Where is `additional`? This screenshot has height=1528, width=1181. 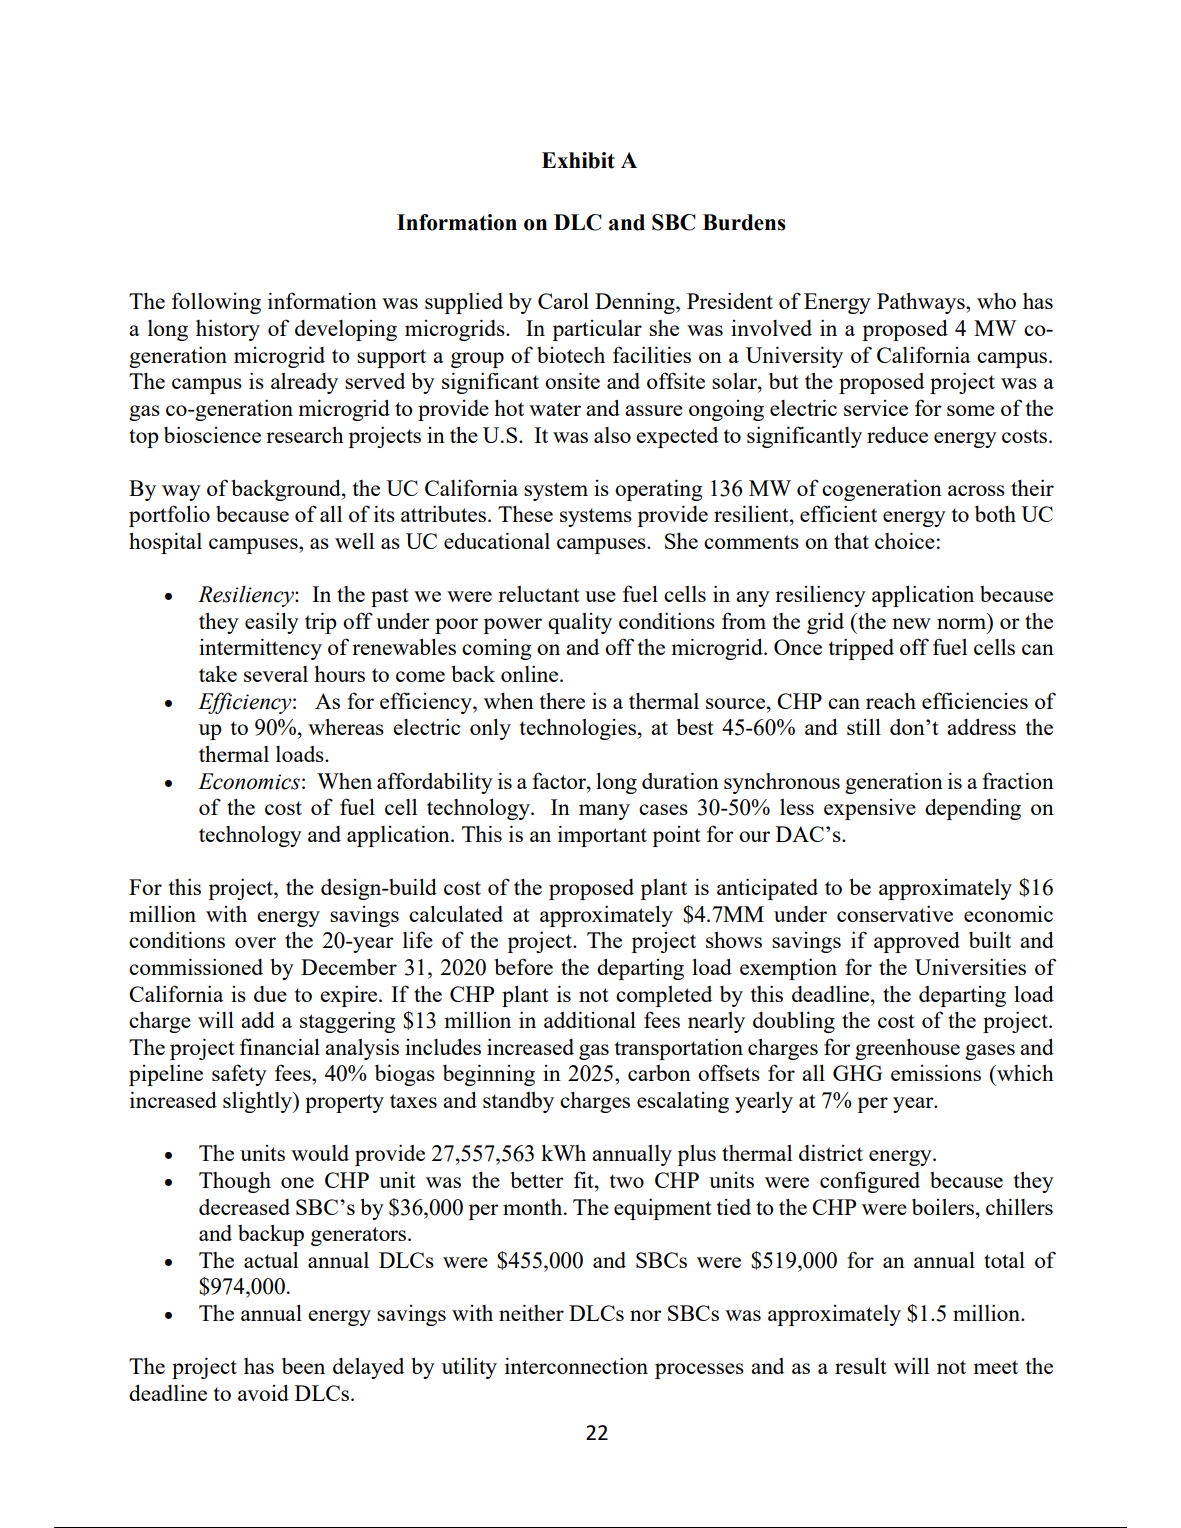
additional is located at coordinates (590, 1019).
